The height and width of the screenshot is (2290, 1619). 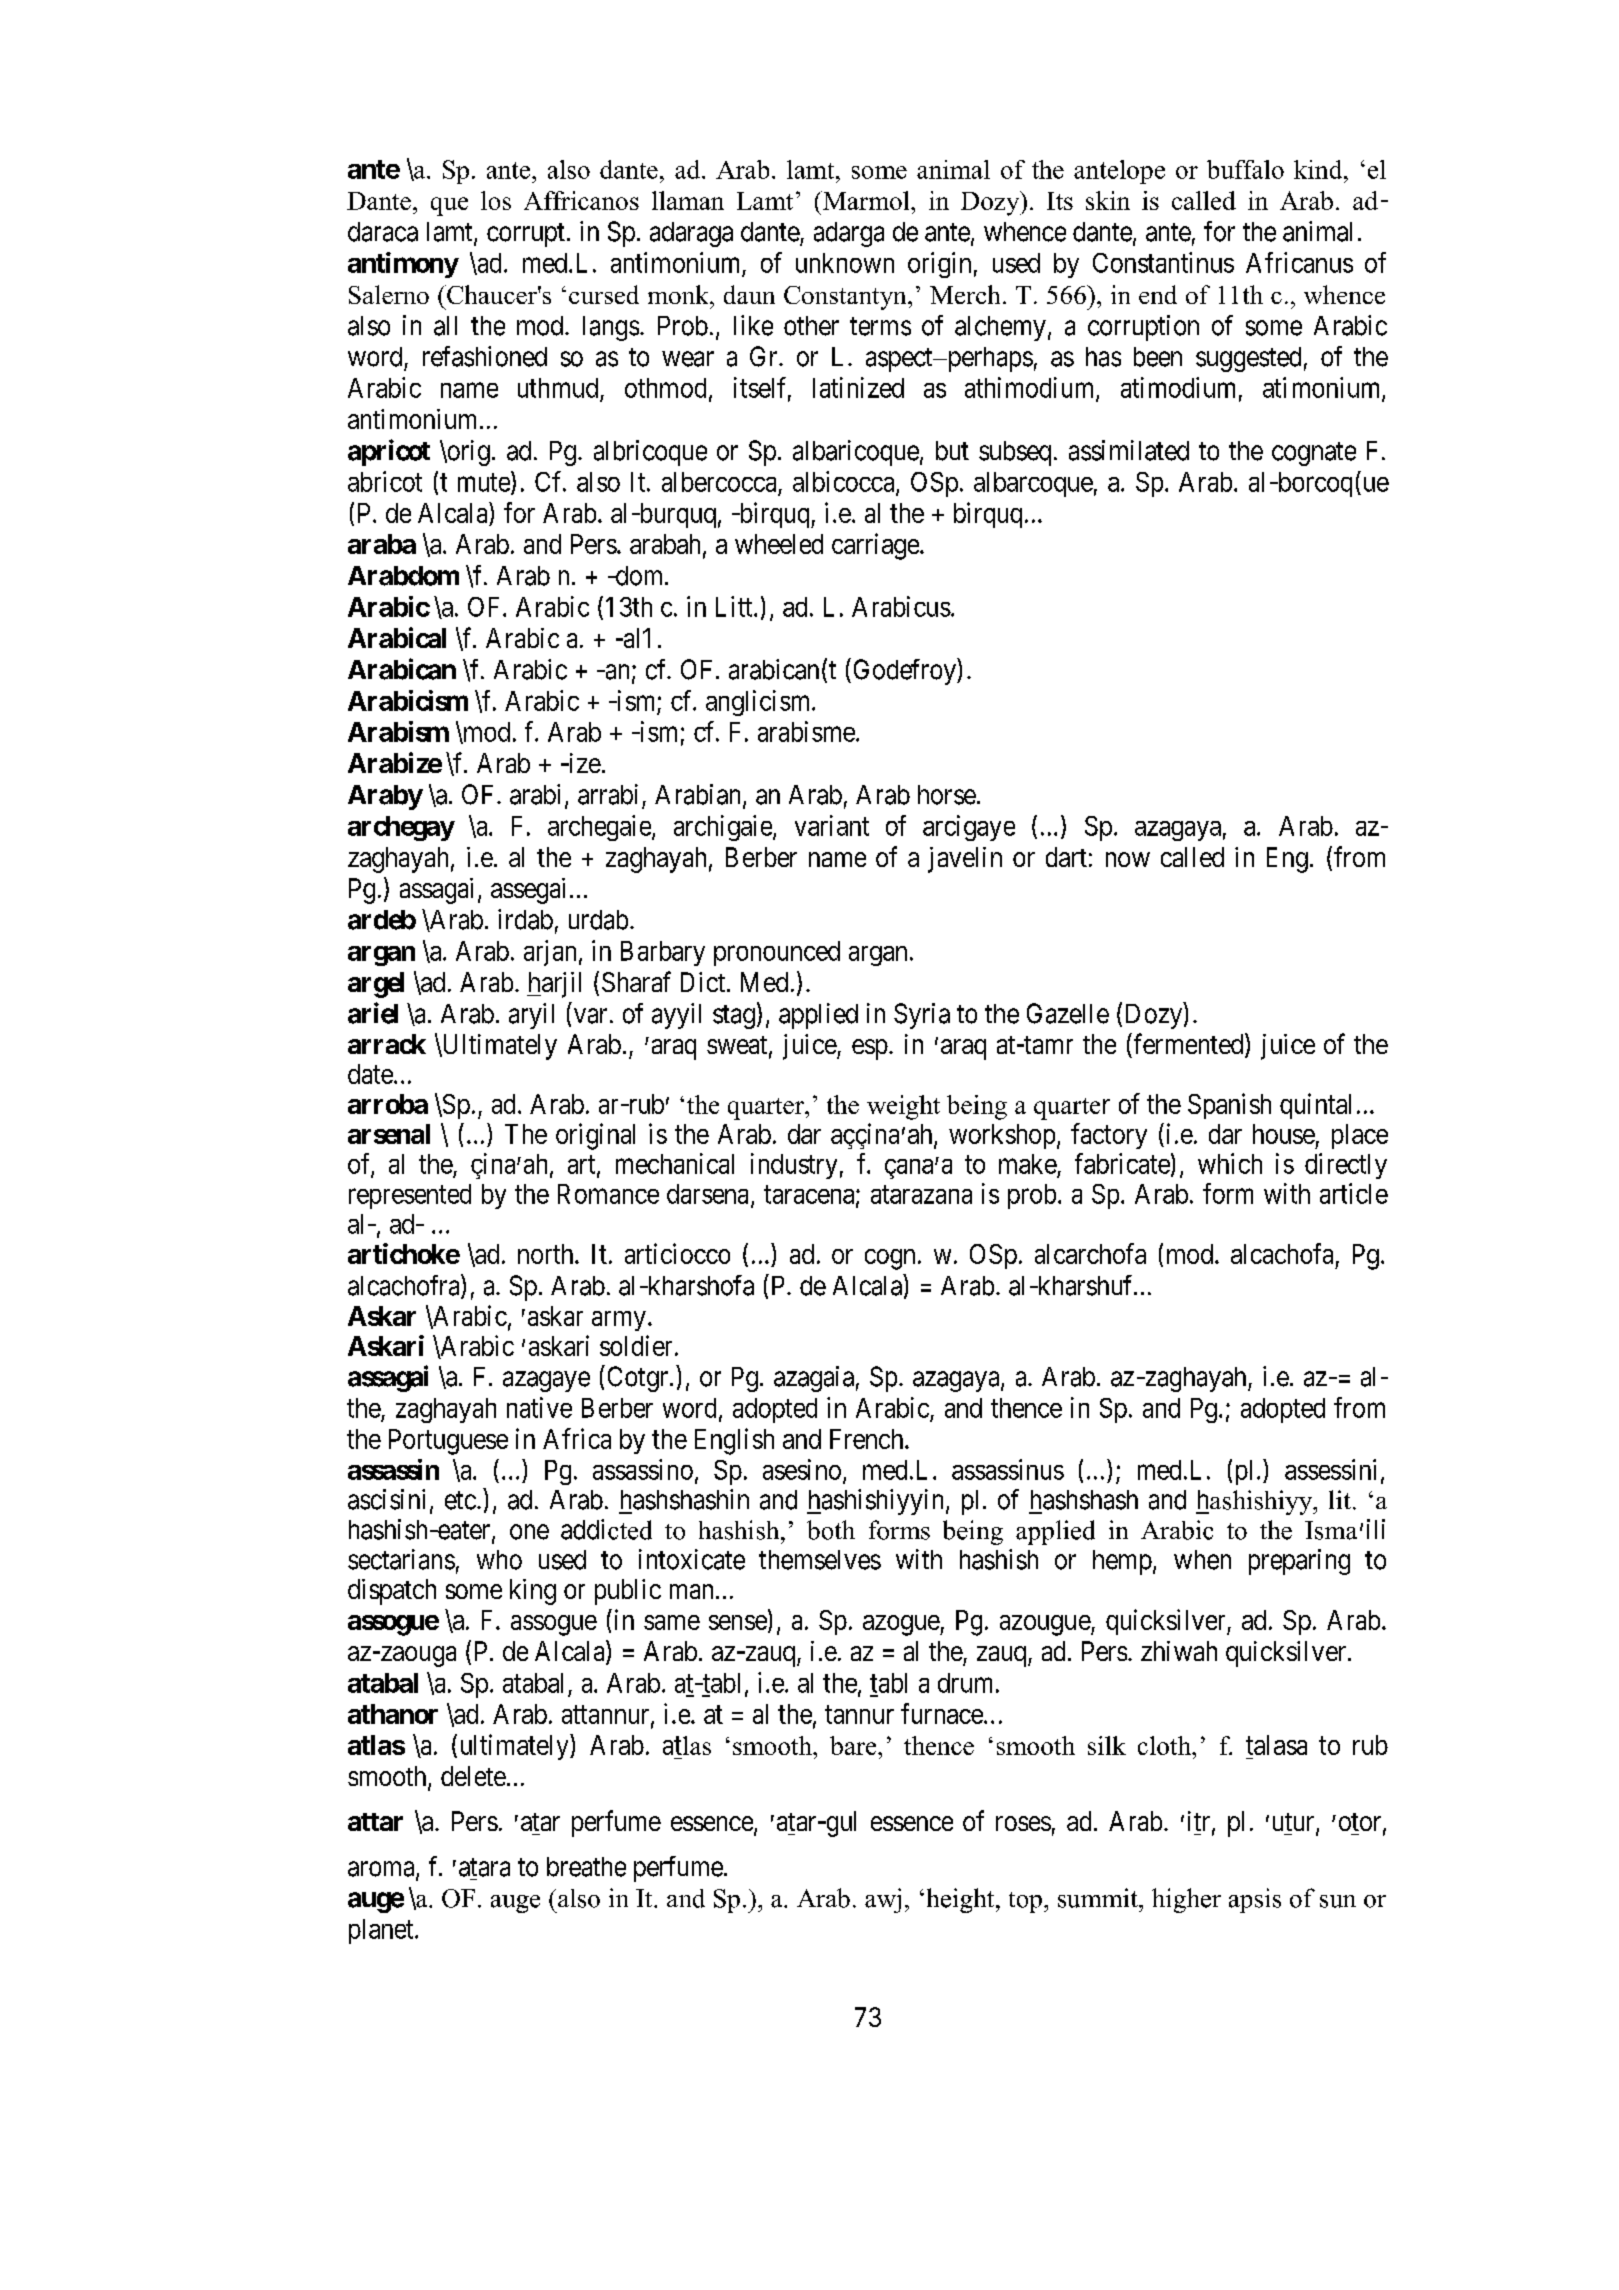 I want to click on article, so click(x=1354, y=1193).
